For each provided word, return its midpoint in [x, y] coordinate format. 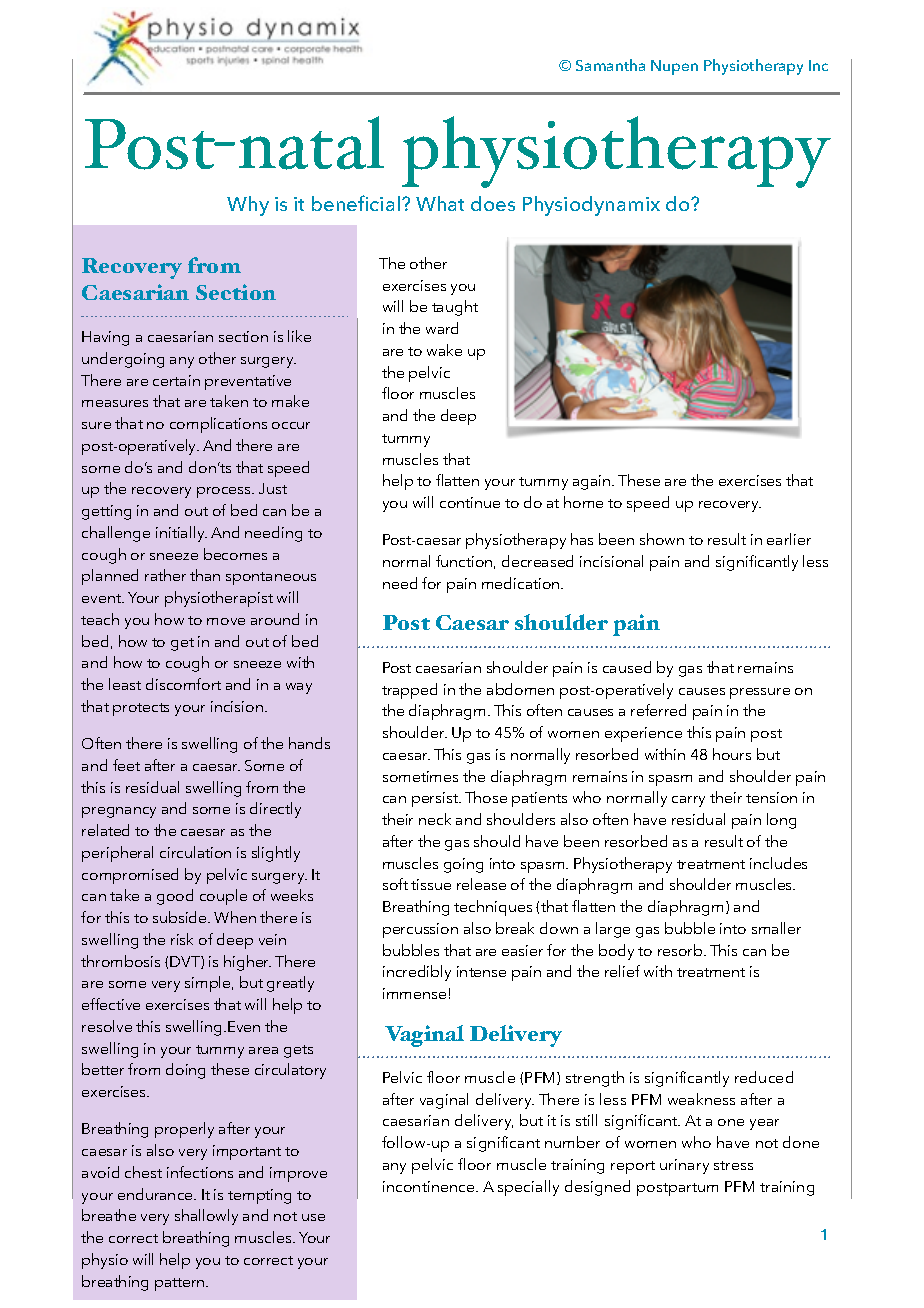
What [440, 203]
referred [658, 710]
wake [444, 350]
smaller [776, 928]
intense [481, 971]
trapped [409, 691]
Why [248, 206]
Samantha [610, 65]
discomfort [183, 684]
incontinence [430, 1186]
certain [176, 380]
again [593, 482]
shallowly [206, 1217]
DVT [186, 962]
